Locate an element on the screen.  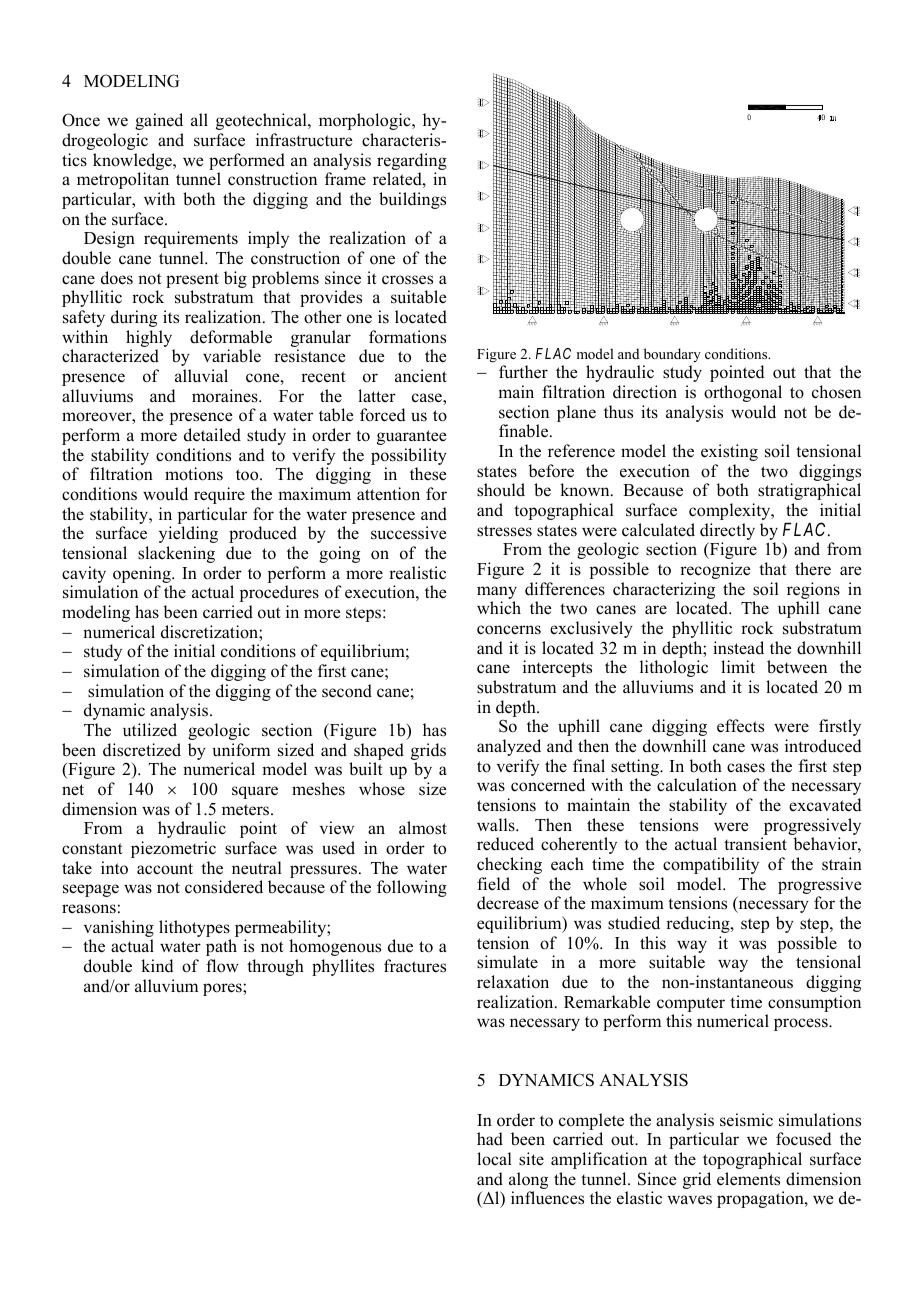
reducing is located at coordinates (699, 924).
